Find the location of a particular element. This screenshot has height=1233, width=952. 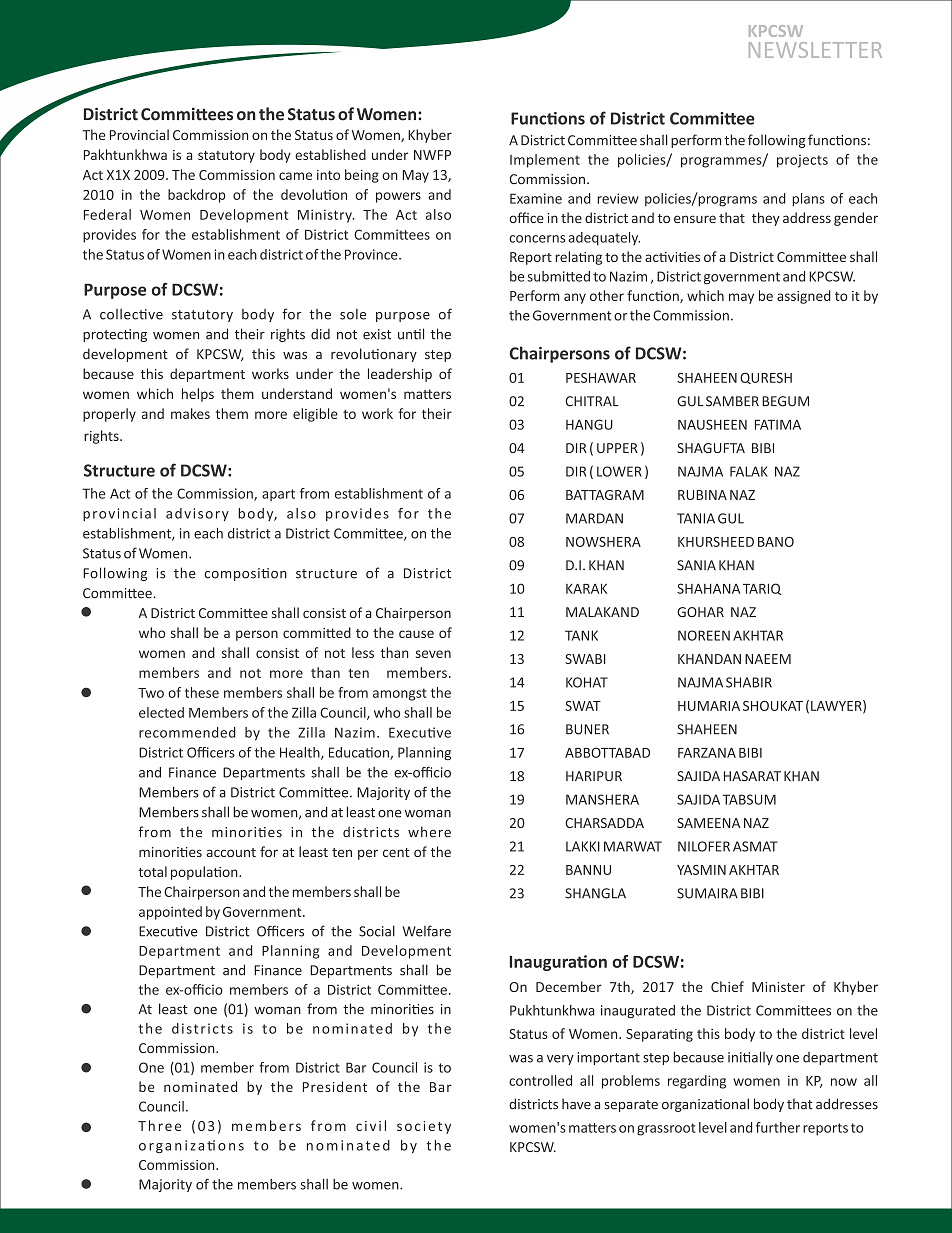

controlled is located at coordinates (540, 1080).
